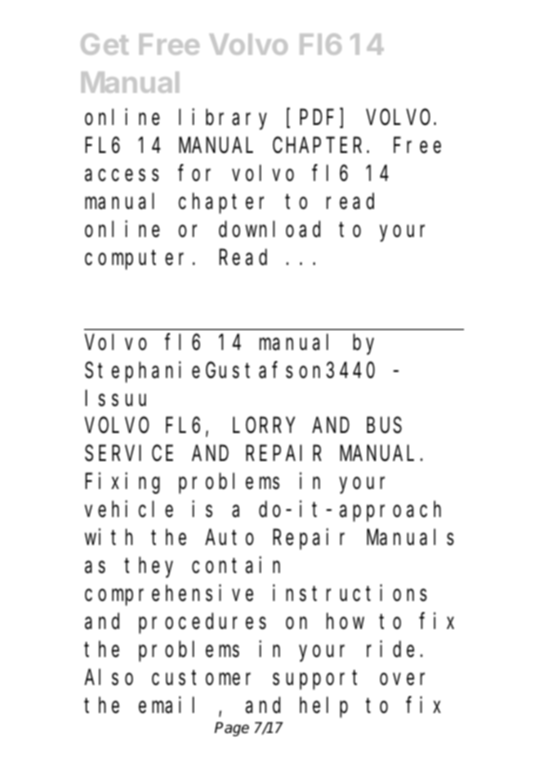  What do you see at coordinates (263, 426) in the image?
I see `LORRY` at bounding box center [263, 426].
